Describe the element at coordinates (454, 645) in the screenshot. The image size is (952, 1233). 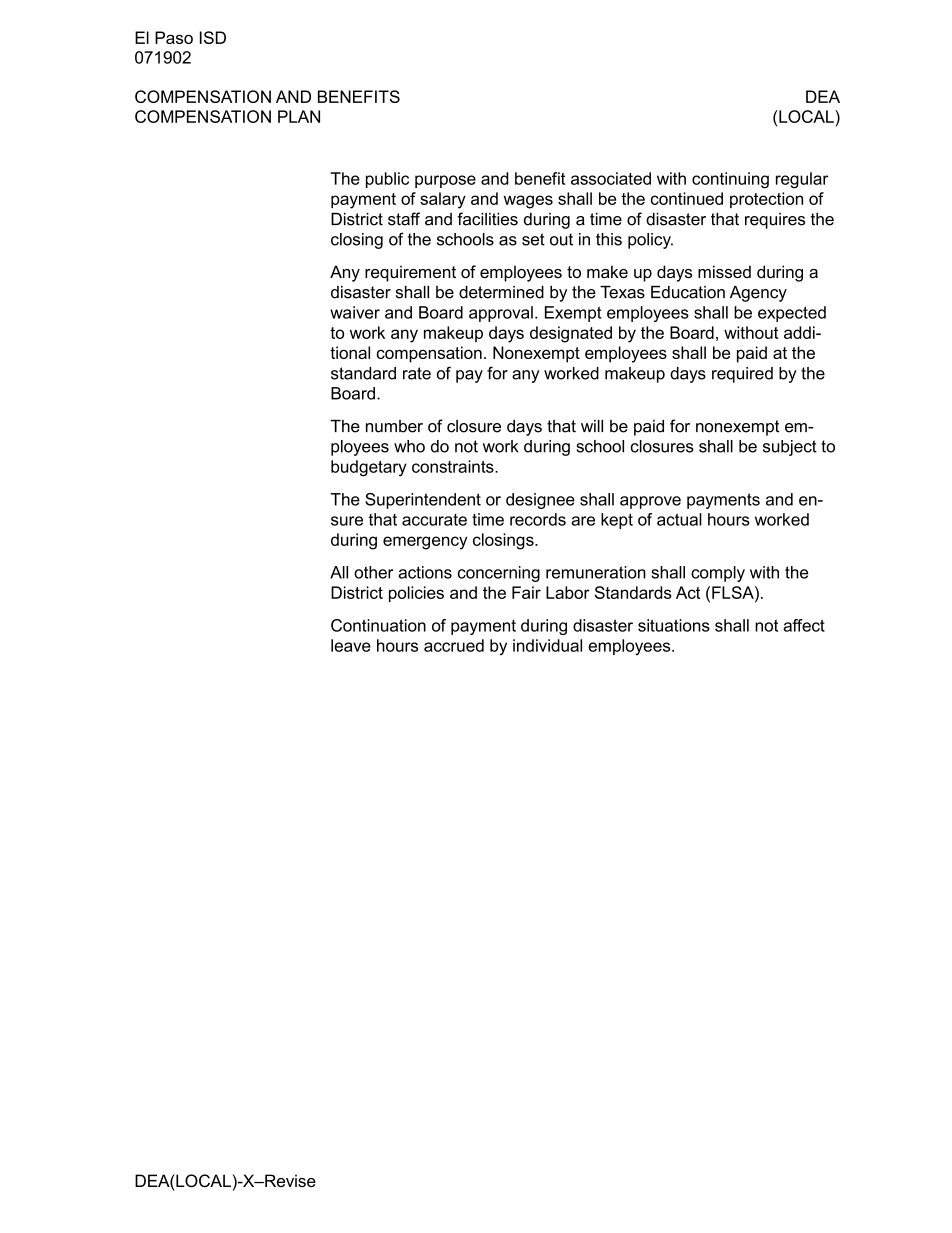
I see `accrued` at that location.
